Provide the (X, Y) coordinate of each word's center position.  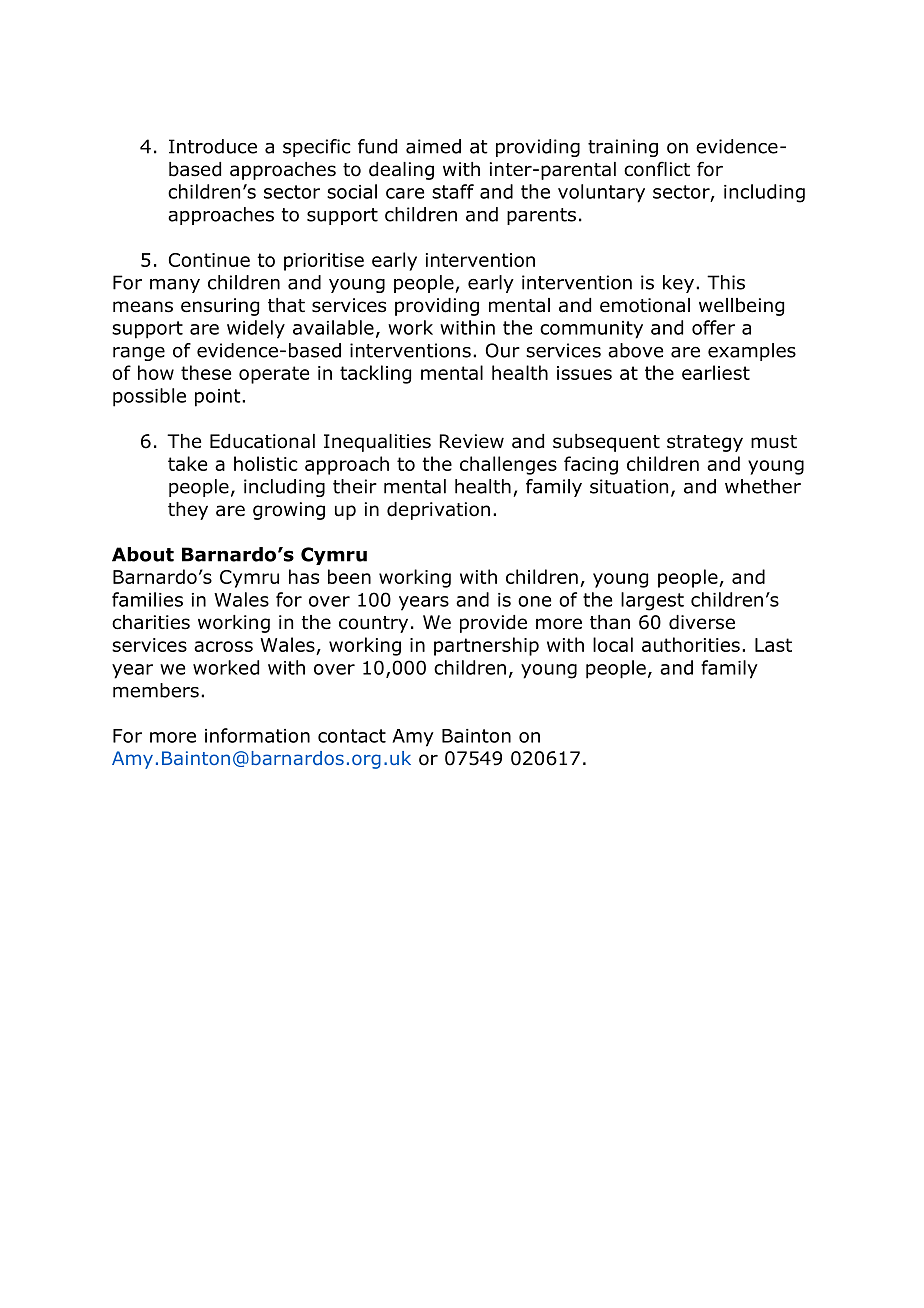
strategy (705, 443)
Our (503, 350)
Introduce (213, 146)
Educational (262, 441)
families (147, 599)
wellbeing (741, 307)
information (257, 735)
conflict (657, 169)
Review (472, 441)
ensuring (220, 307)
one (534, 601)
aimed (433, 146)
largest (652, 601)
